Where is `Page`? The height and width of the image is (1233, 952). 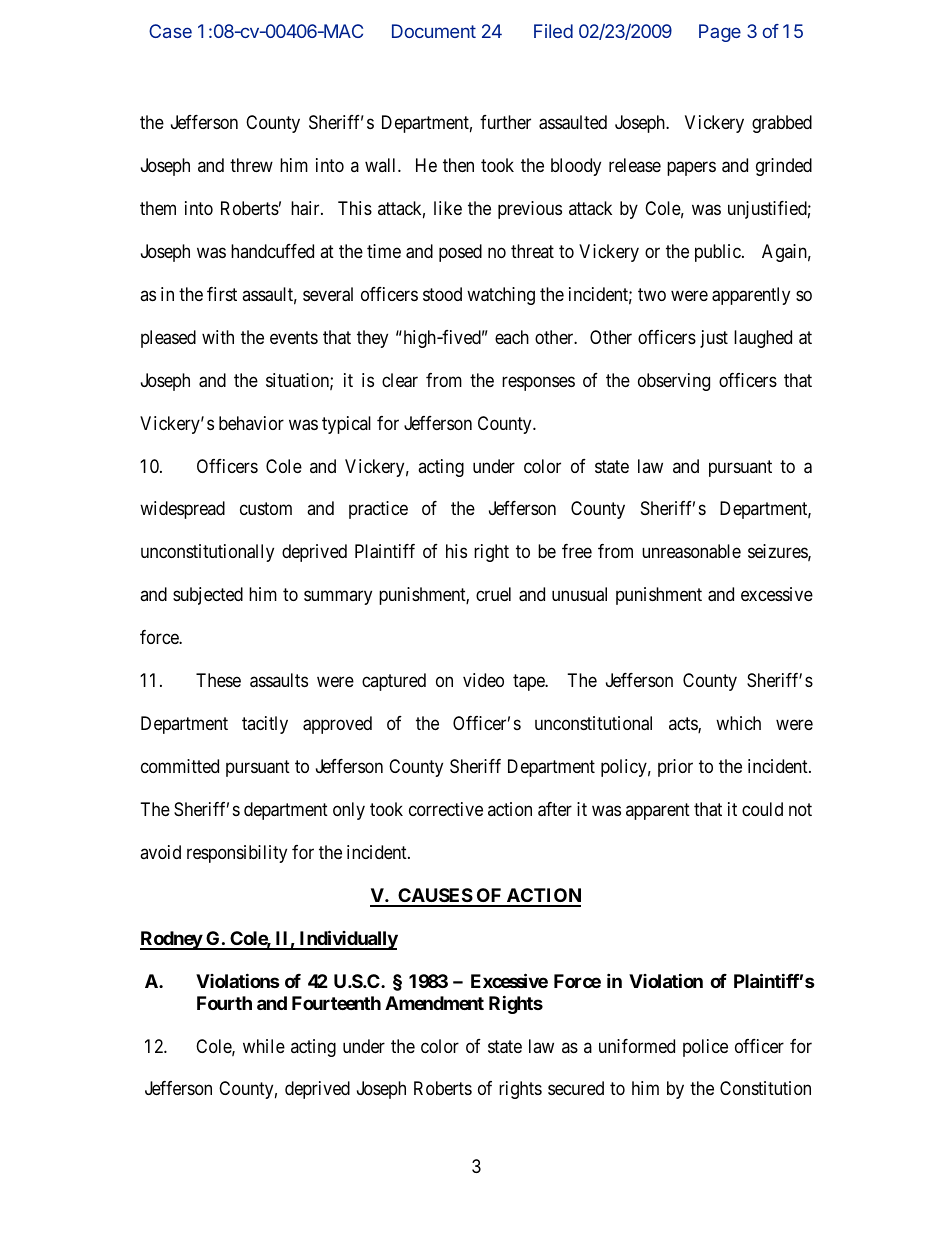 Page is located at coordinates (720, 33).
